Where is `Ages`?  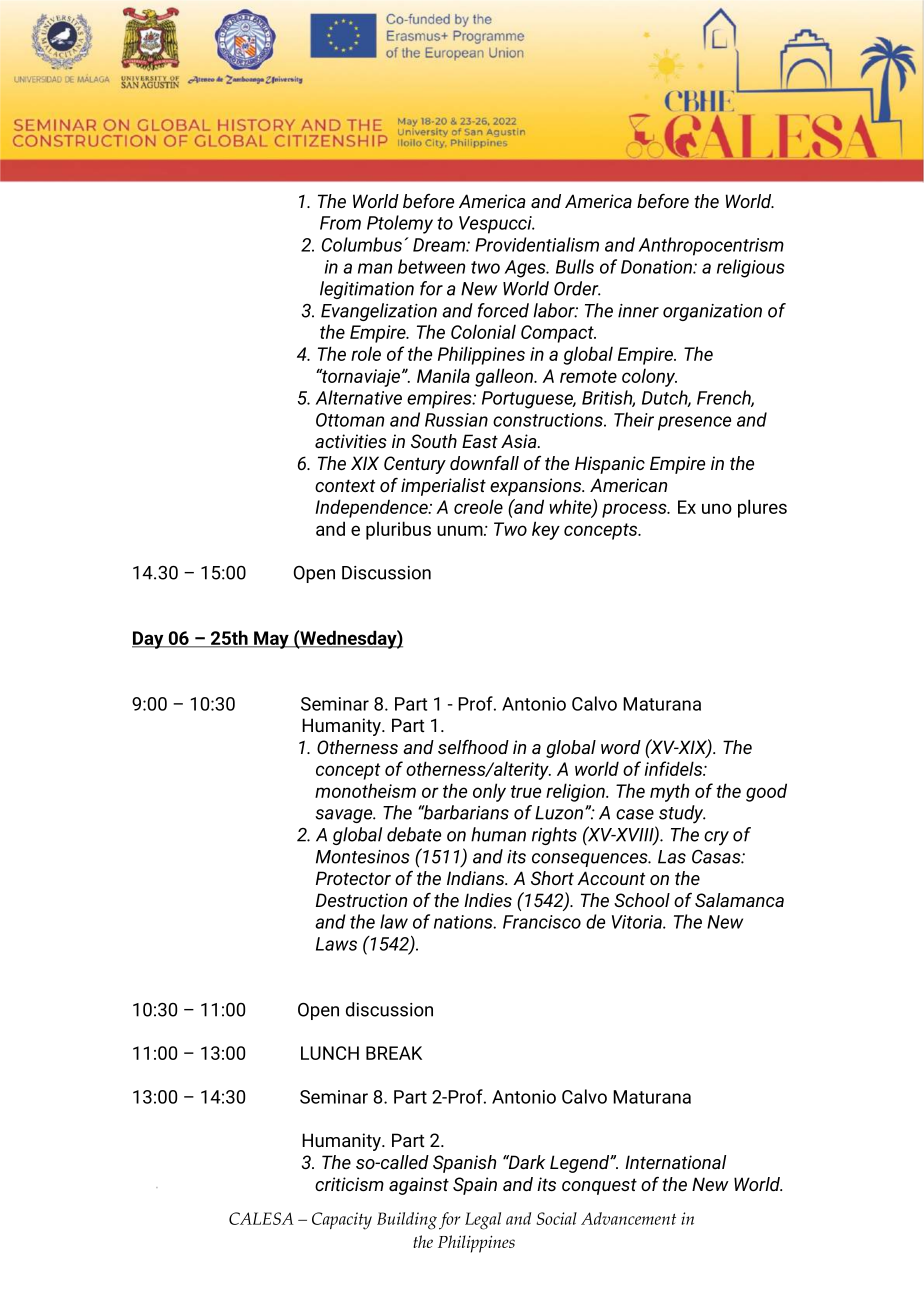
Ages is located at coordinates (526, 269).
